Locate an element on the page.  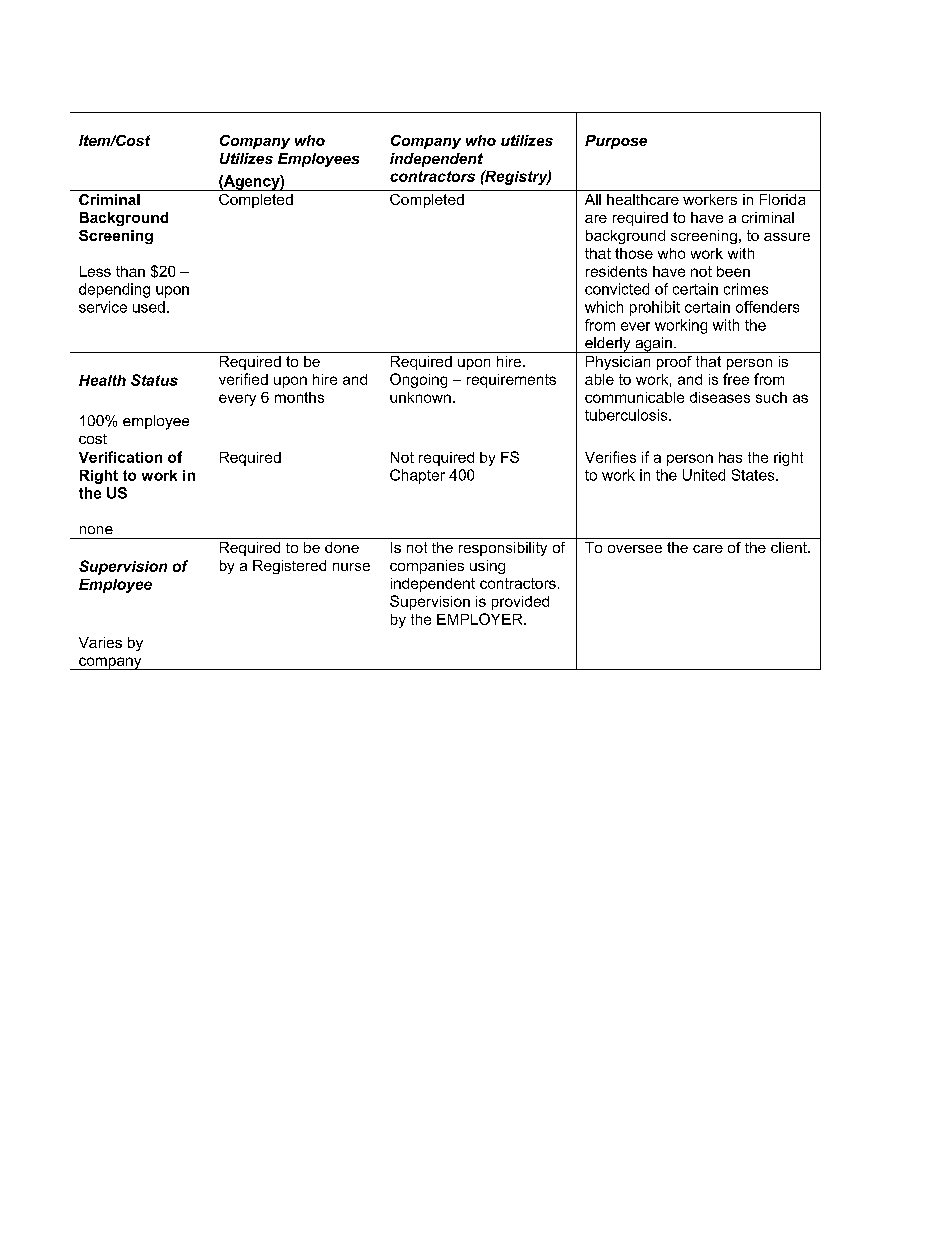
Status is located at coordinates (154, 380).
